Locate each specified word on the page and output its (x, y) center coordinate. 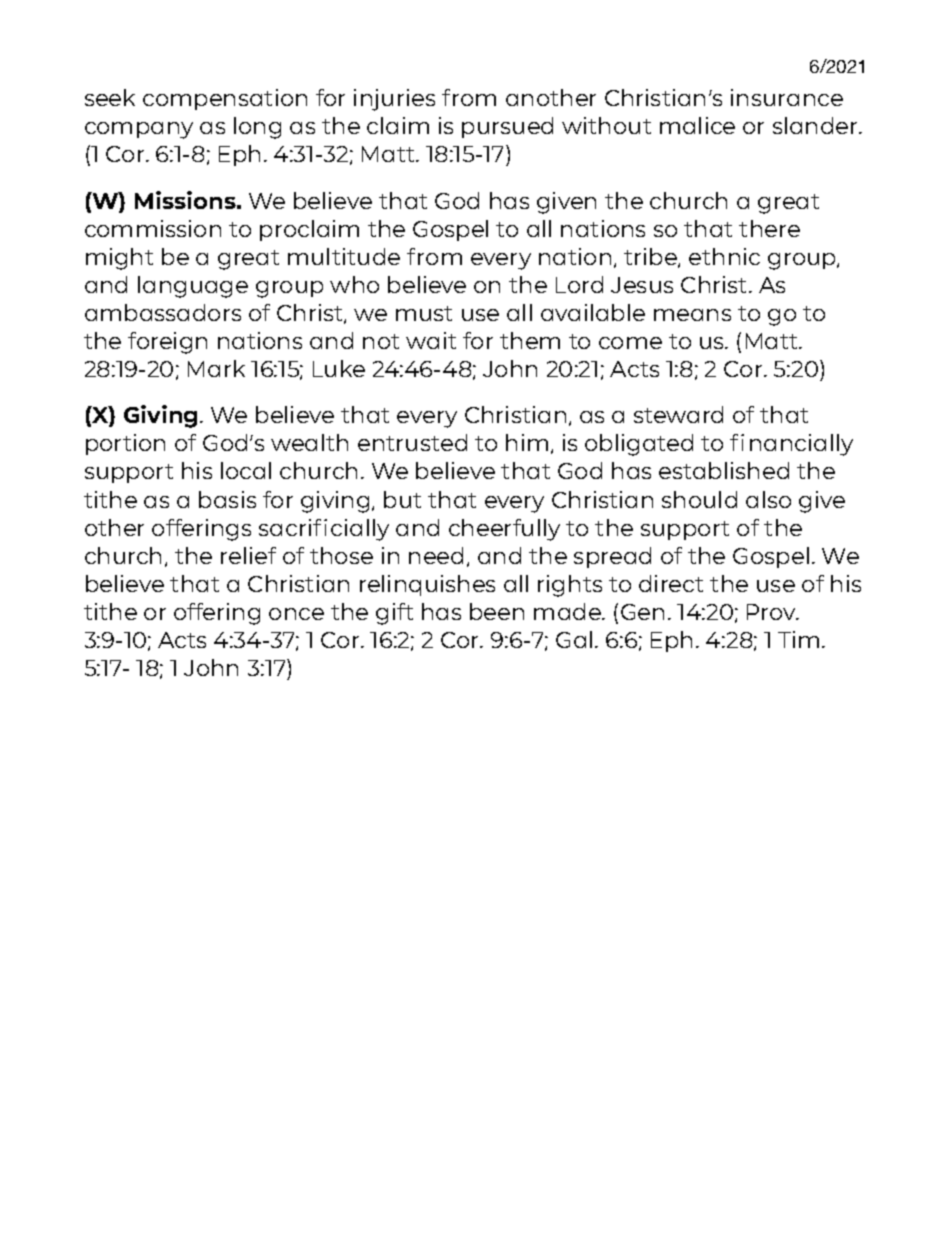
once (296, 614)
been (497, 611)
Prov (772, 612)
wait (431, 340)
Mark (216, 368)
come (630, 343)
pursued (507, 127)
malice (697, 125)
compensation (225, 99)
